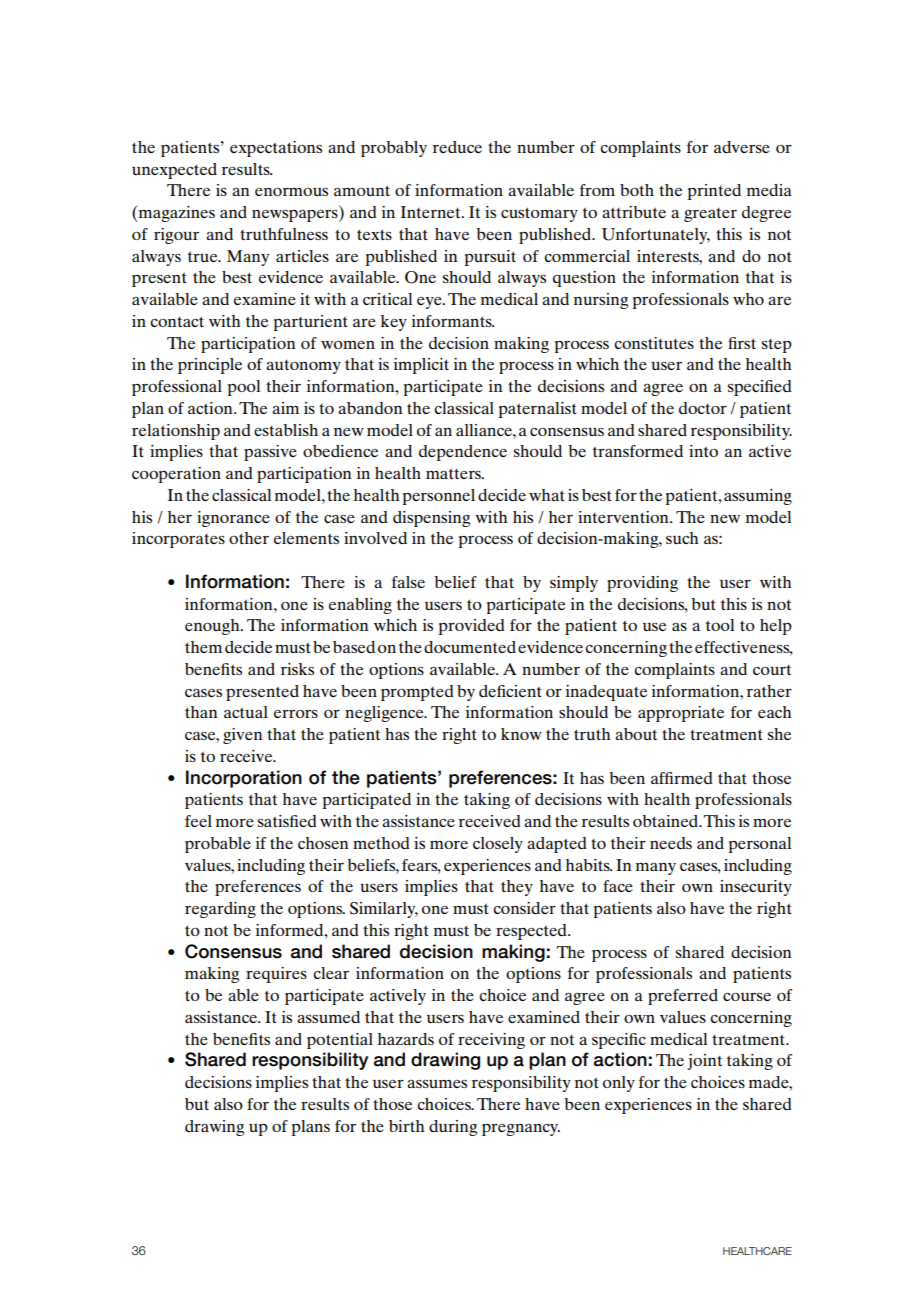  Describe the element at coordinates (720, 625) in the screenshot. I see `tool` at that location.
